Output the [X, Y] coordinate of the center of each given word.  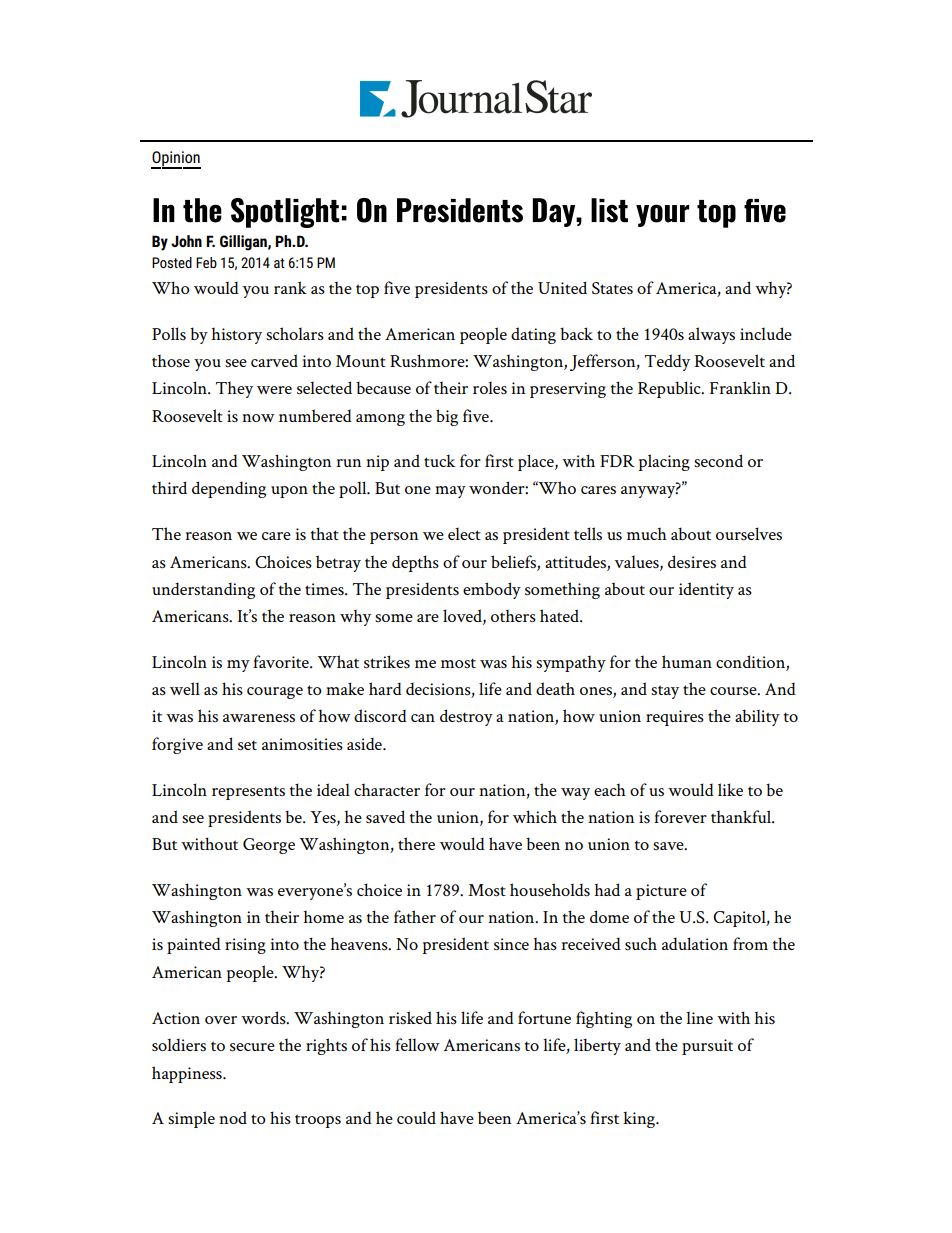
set [247, 745]
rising [245, 946]
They [234, 389]
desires [692, 561]
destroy [466, 717]
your [662, 215]
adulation [695, 943]
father [415, 916]
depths [415, 563]
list [609, 210]
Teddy [667, 362]
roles [490, 388]
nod [233, 1117]
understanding [203, 590]
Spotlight [285, 213]
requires [675, 718]
